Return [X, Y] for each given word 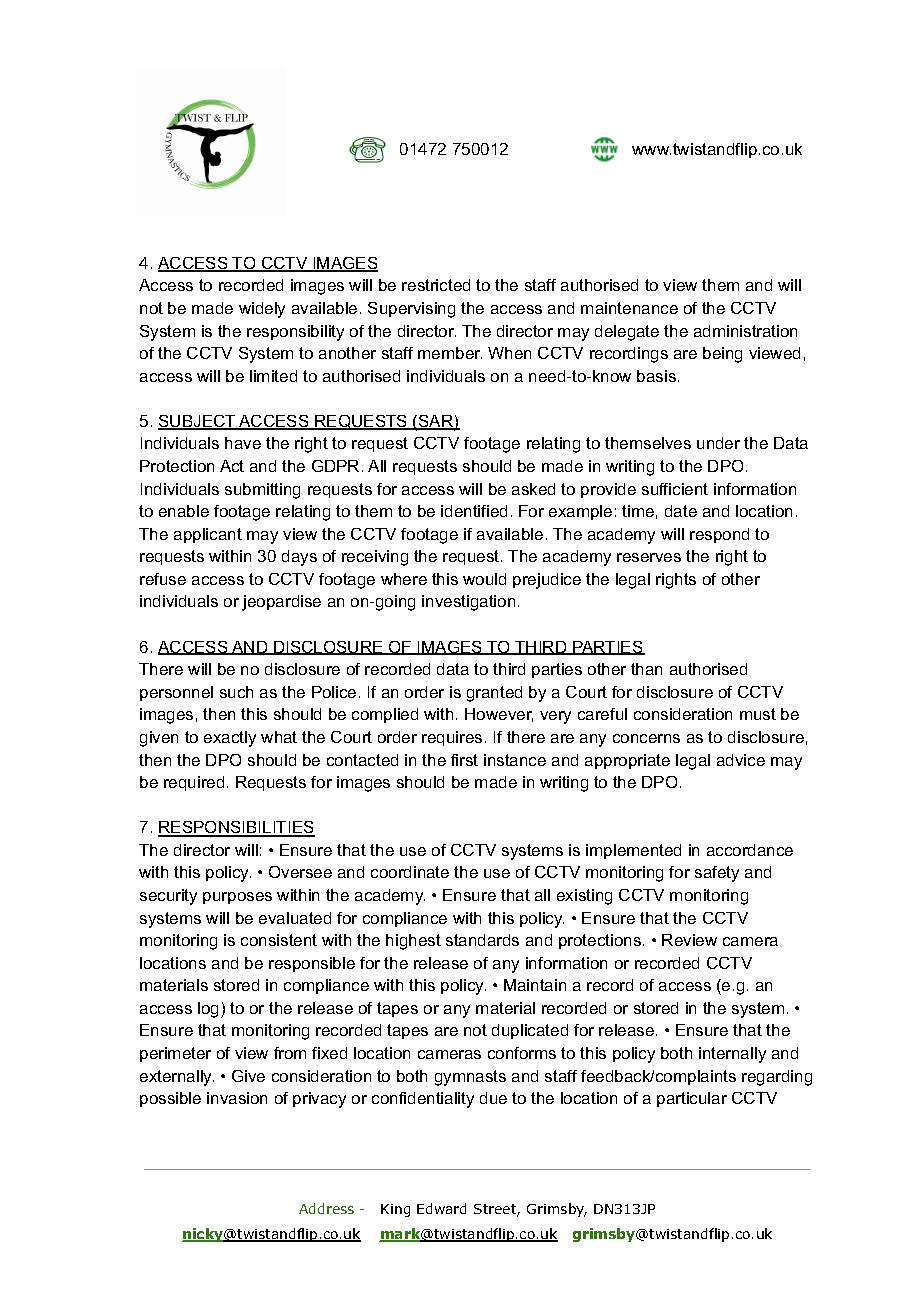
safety [717, 874]
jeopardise [281, 603]
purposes [237, 898]
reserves [649, 557]
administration [745, 331]
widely [262, 310]
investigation [468, 603]
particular [692, 1099]
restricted [436, 285]
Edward [441, 1208]
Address [326, 1208]
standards [482, 940]
